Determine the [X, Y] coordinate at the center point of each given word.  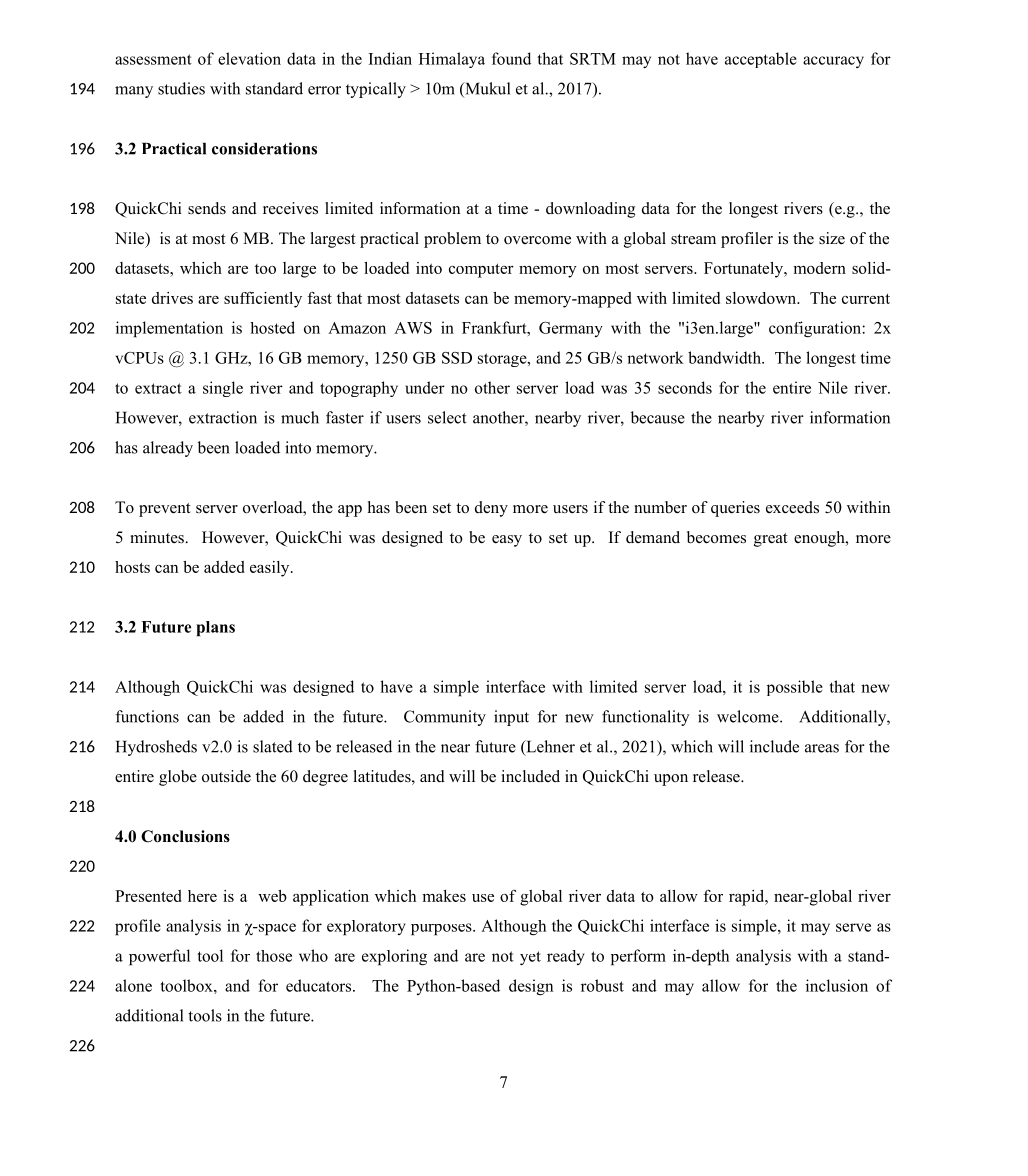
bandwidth [725, 357]
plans [215, 629]
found [511, 58]
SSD [457, 358]
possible [795, 688]
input [511, 718]
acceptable [761, 60]
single [223, 389]
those [274, 956]
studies [181, 88]
